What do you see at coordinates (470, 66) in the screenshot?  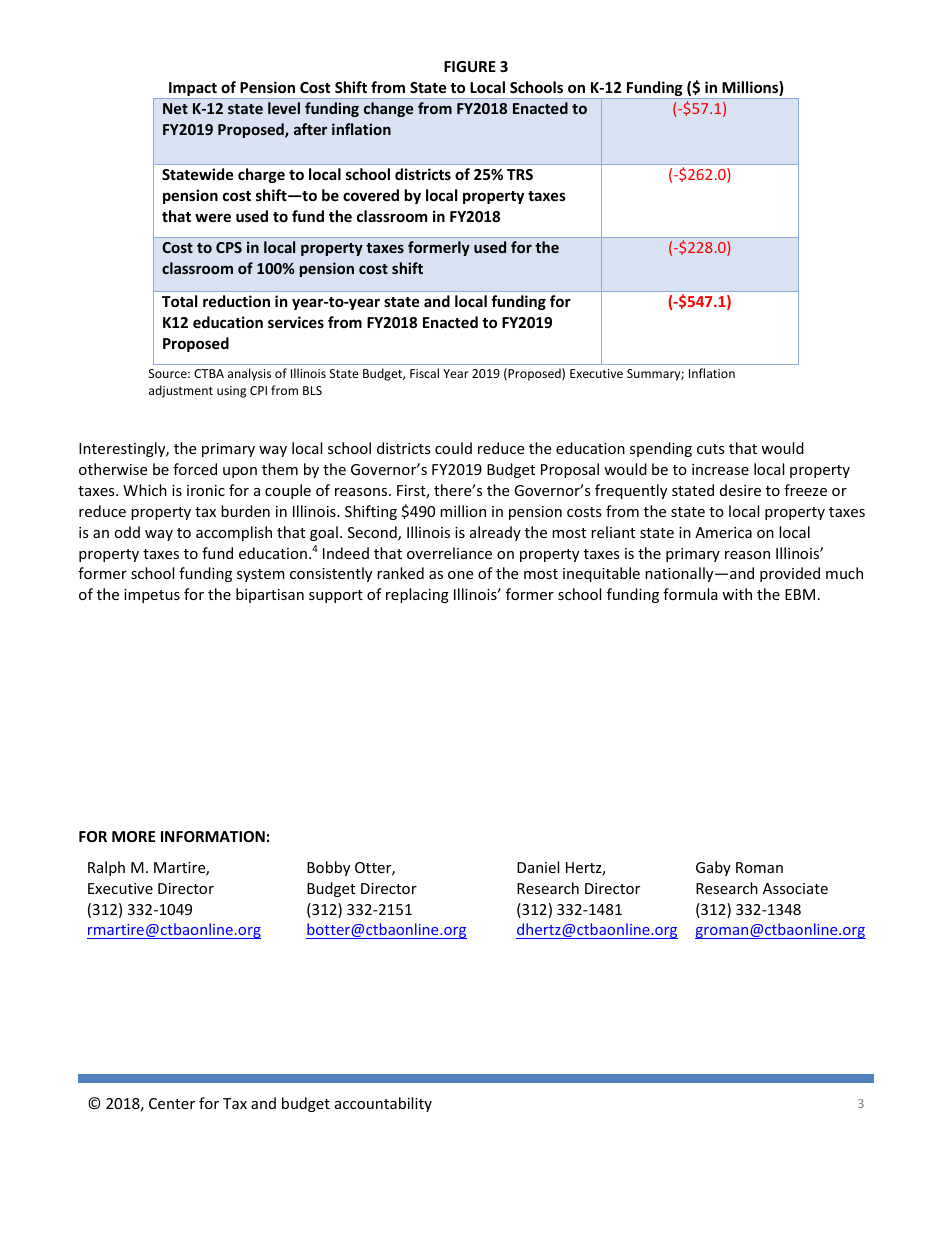 I see `FIGURE` at bounding box center [470, 66].
